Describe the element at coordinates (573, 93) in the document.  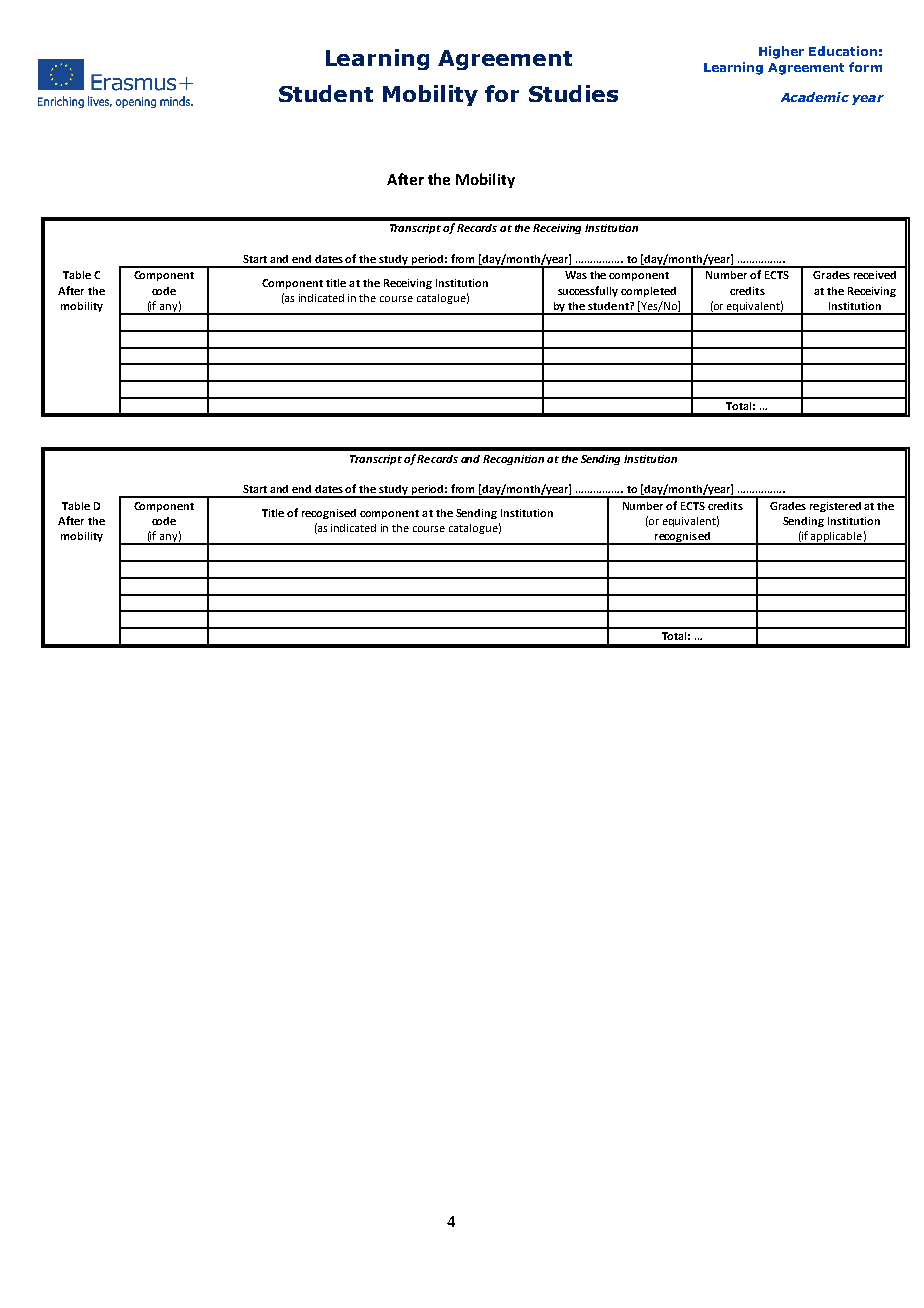
I see `Studies` at that location.
